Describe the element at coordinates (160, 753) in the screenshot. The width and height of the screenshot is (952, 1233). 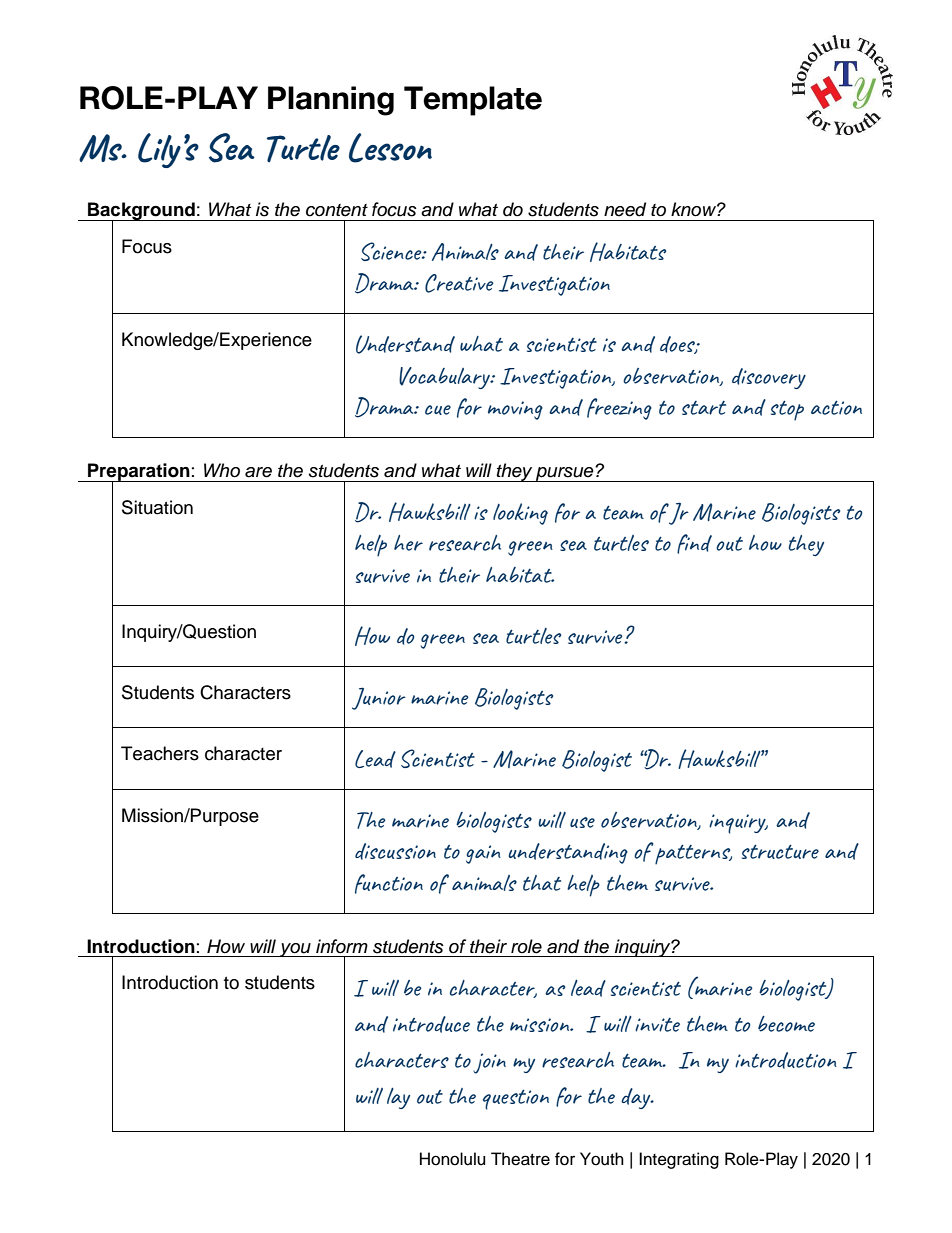
I see `Teachers` at that location.
